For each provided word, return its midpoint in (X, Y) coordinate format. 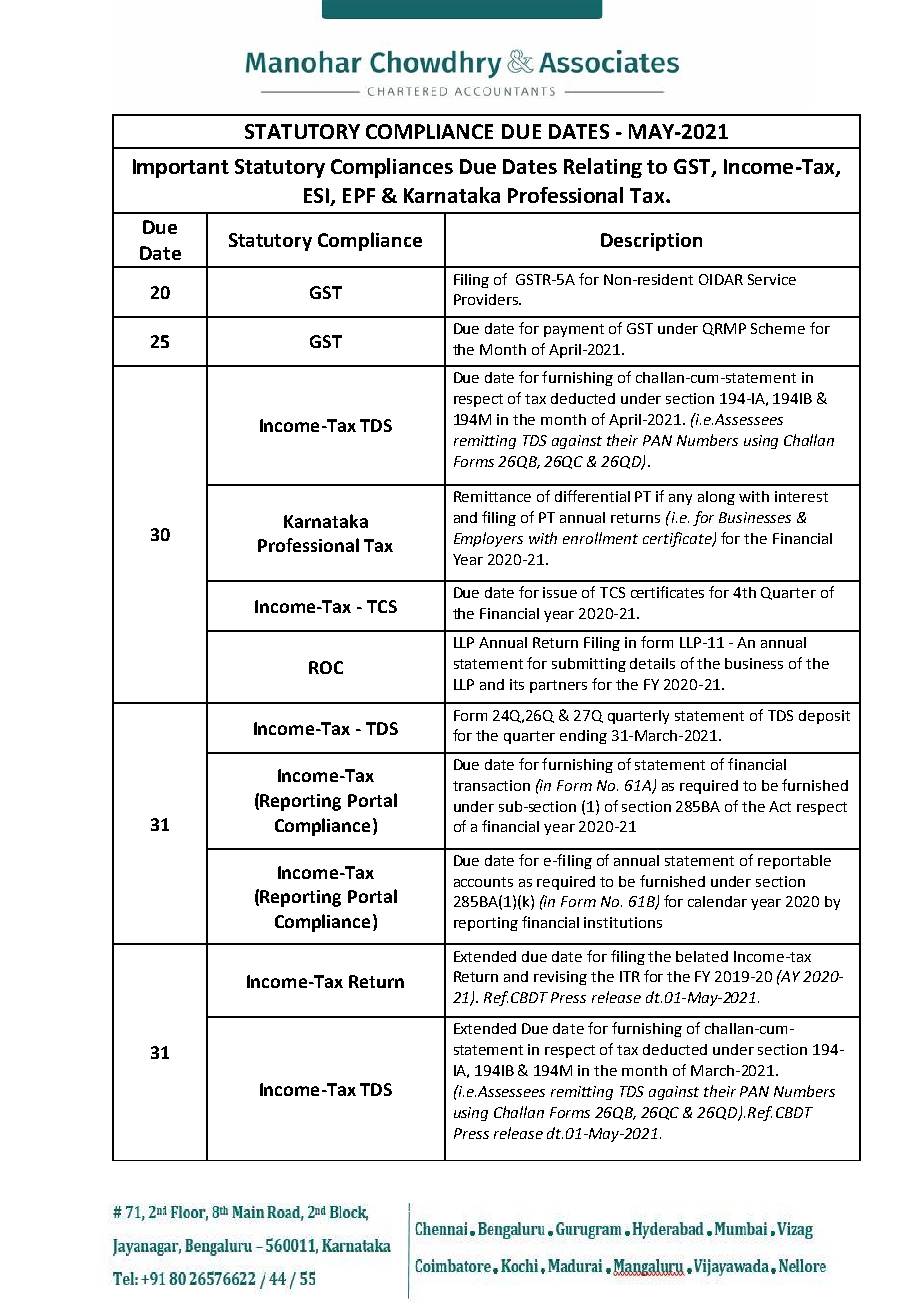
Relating (603, 168)
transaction (491, 785)
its (517, 684)
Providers (487, 299)
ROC (326, 667)
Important (181, 168)
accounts (483, 882)
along (716, 498)
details (652, 663)
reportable (794, 862)
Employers (488, 539)
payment (574, 330)
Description (651, 242)
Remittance (492, 496)
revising (560, 978)
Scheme (778, 328)
